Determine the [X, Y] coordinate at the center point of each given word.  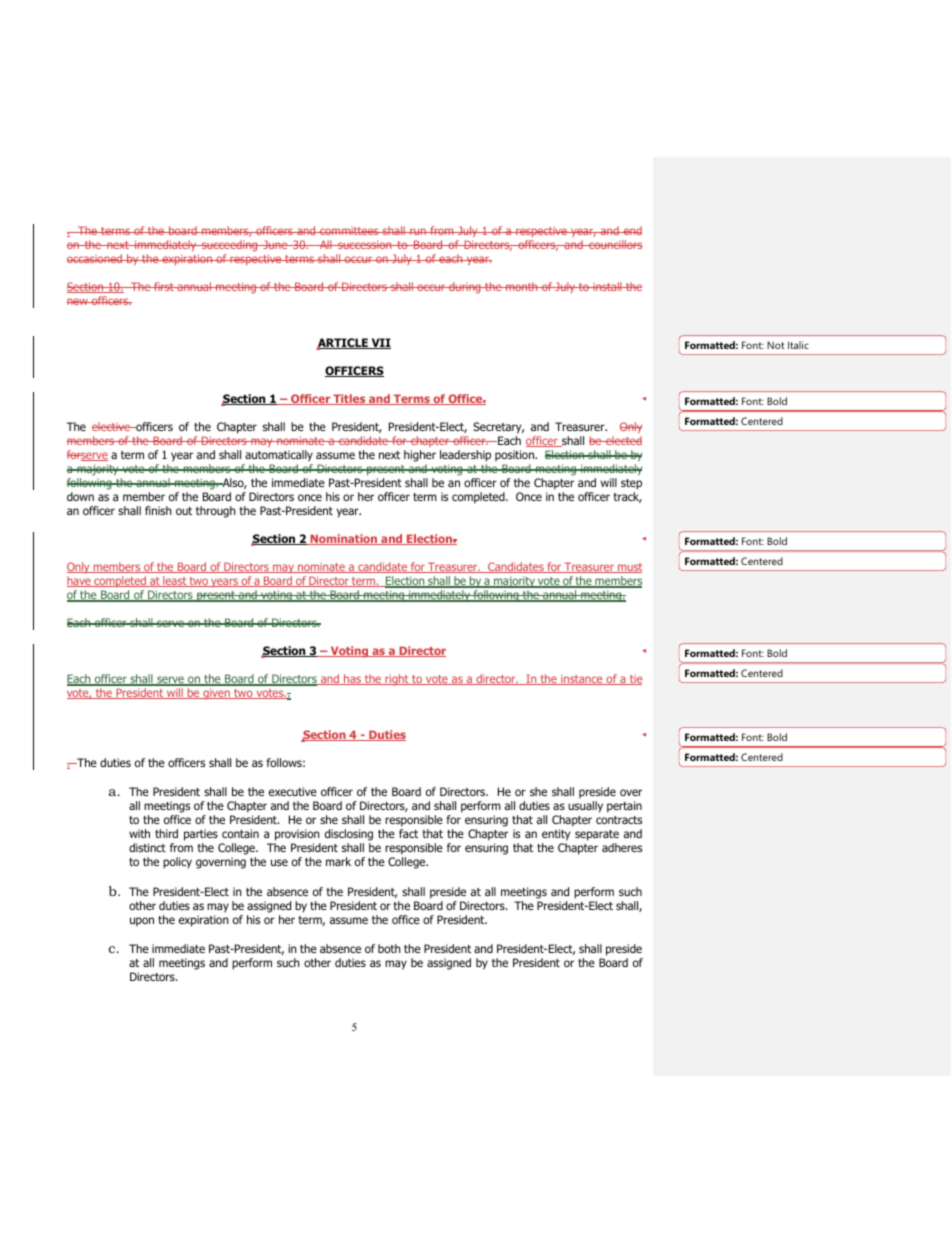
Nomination [344, 539]
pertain [624, 807]
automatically [279, 456]
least [175, 581]
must [629, 568]
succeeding [230, 246]
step [631, 484]
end [631, 230]
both [389, 948]
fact [408, 833]
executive [293, 791]
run [418, 231]
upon [142, 922]
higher [420, 456]
